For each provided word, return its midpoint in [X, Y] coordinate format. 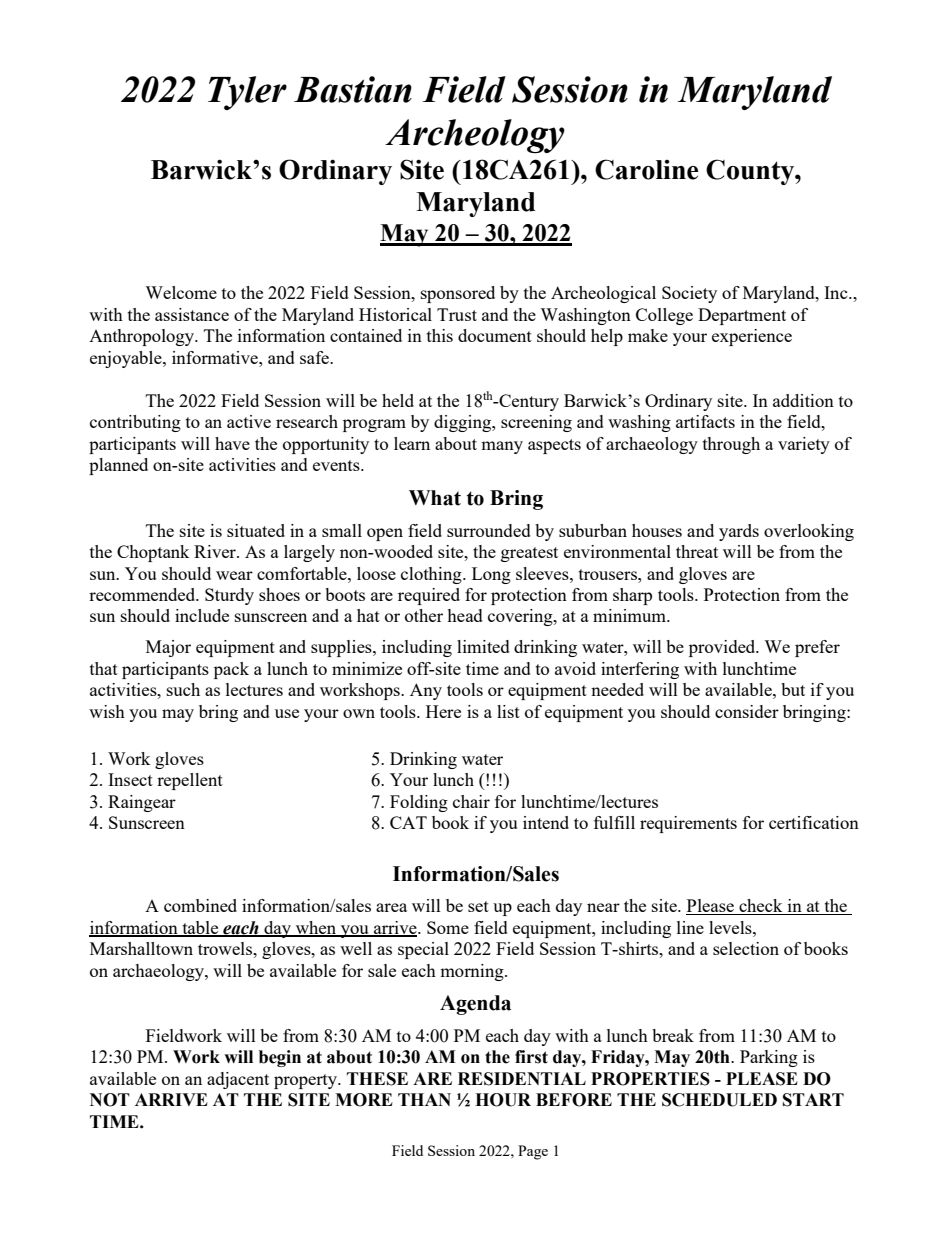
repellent [190, 781]
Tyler [247, 93]
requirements [688, 824]
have [232, 443]
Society [689, 294]
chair [471, 801]
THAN [424, 1099]
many [502, 447]
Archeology [475, 136]
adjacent [238, 1080]
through [731, 445]
